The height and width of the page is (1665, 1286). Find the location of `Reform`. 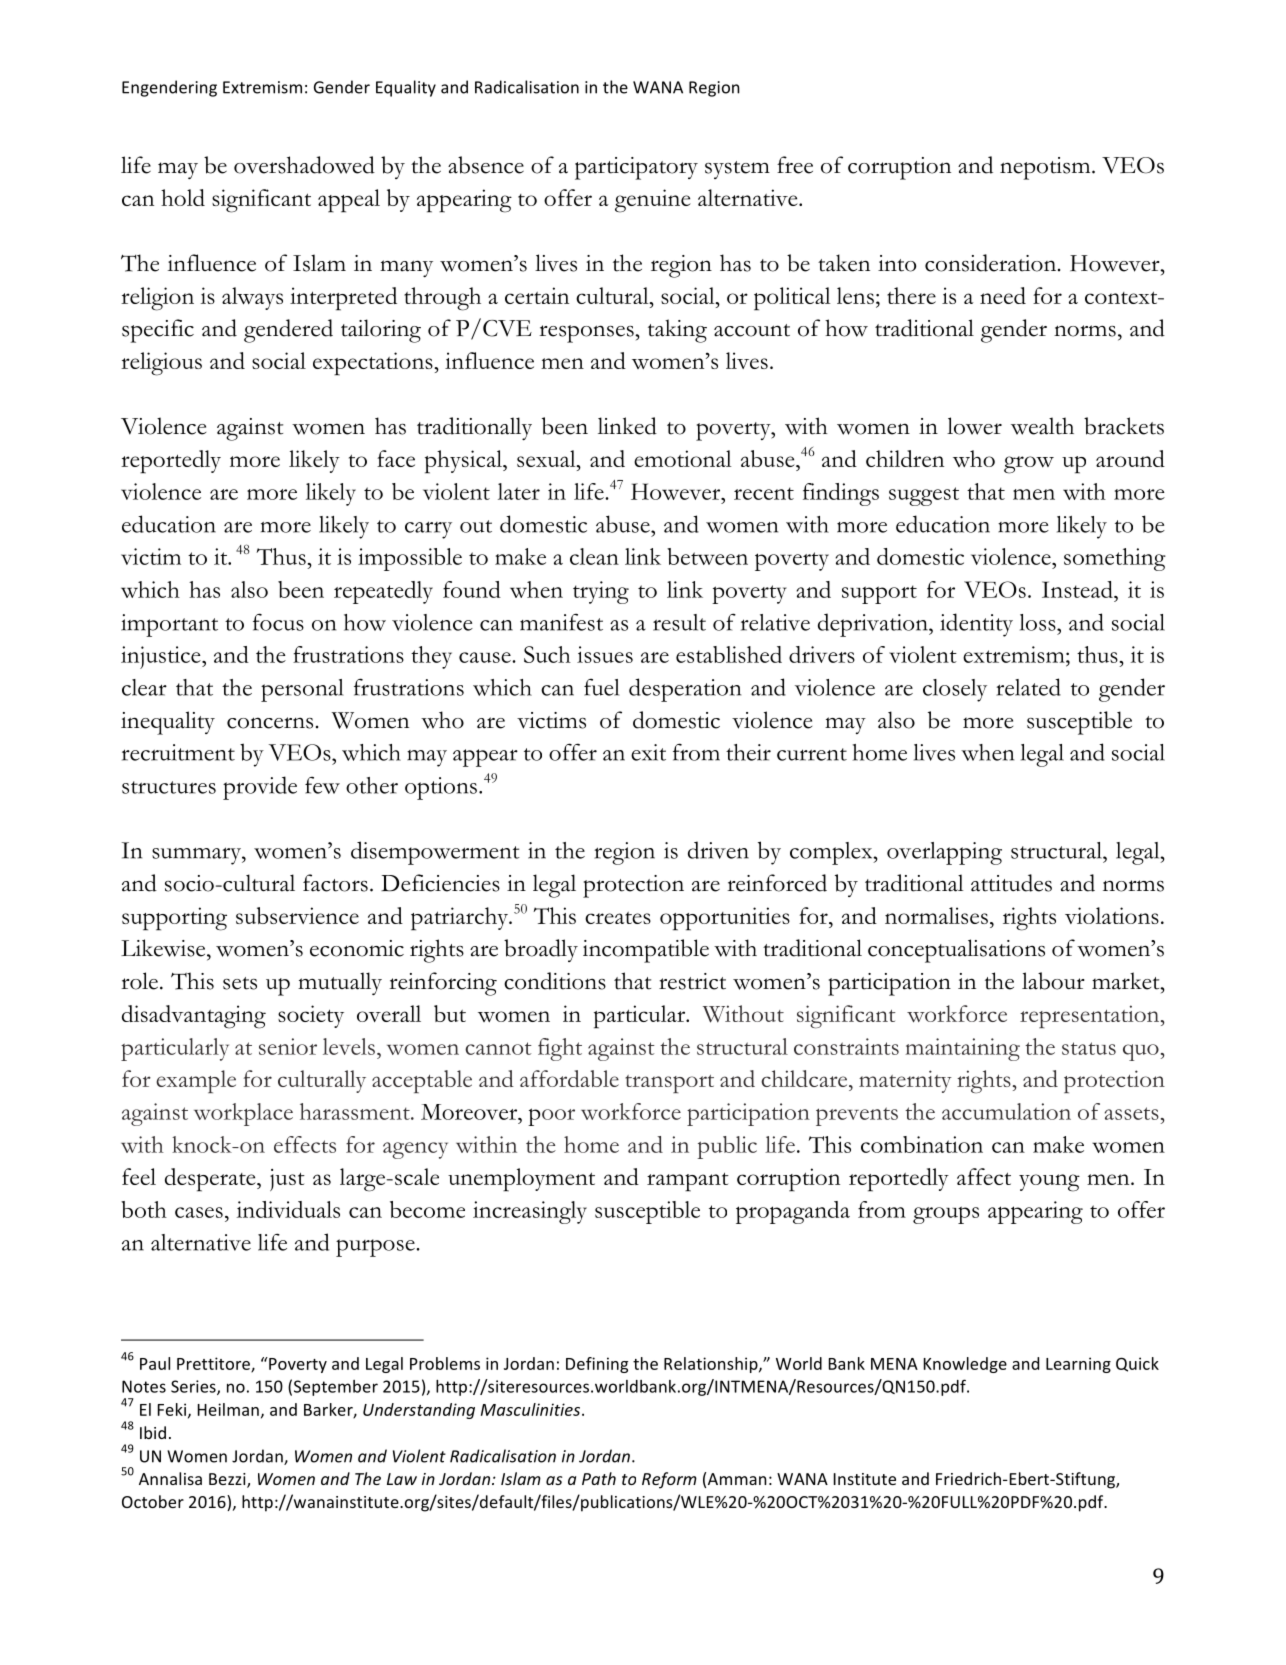

Reform is located at coordinates (669, 1480).
